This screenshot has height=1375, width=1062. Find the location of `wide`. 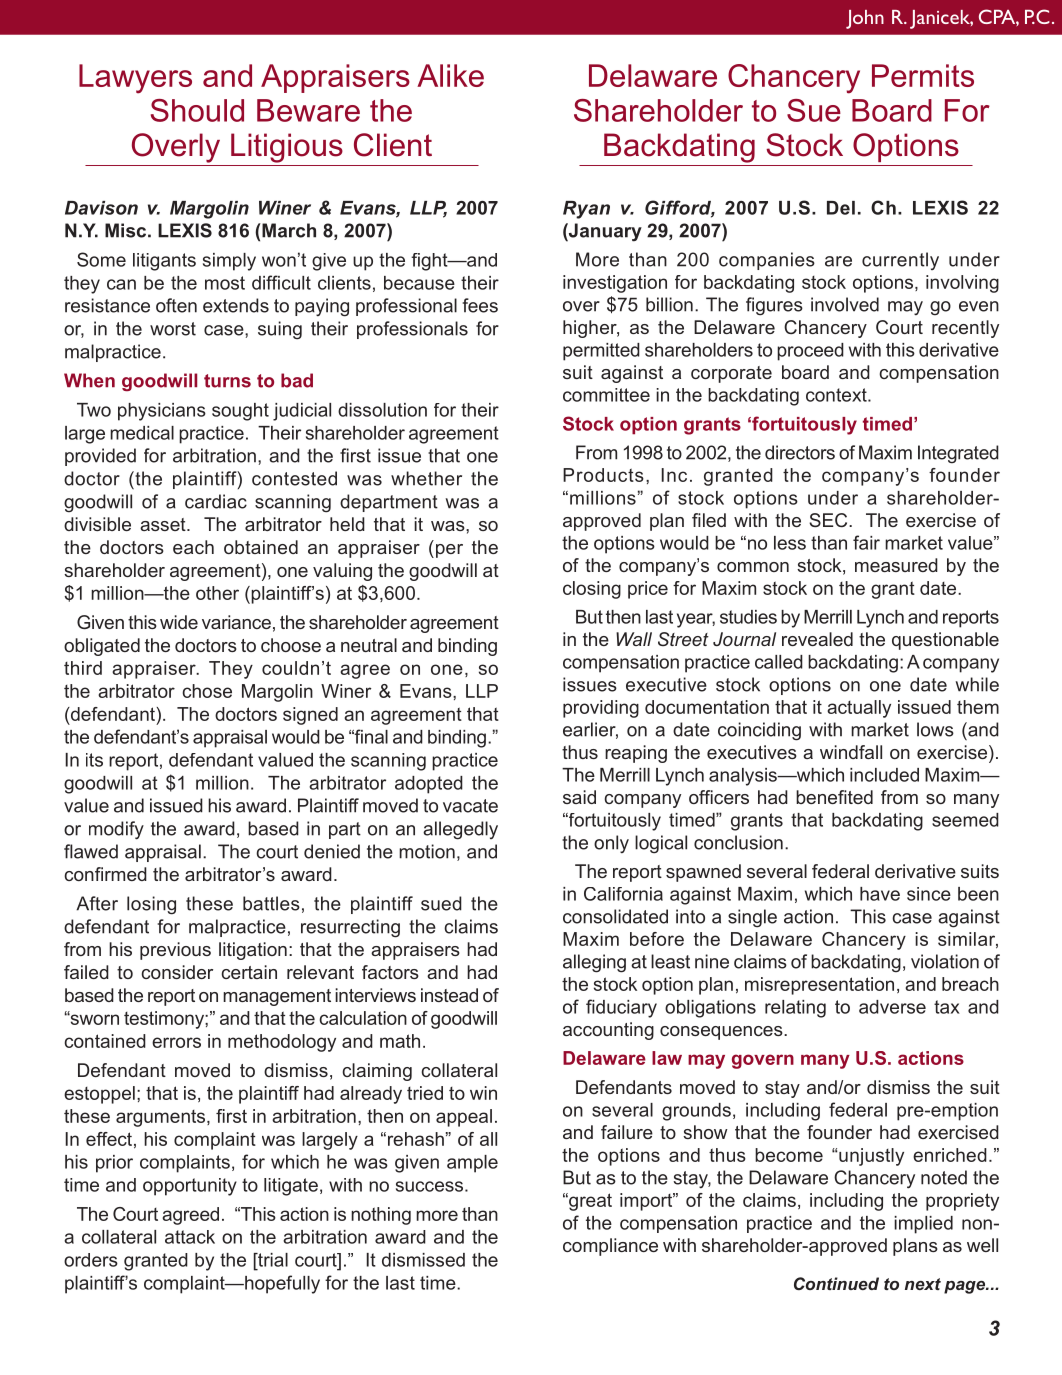

wide is located at coordinates (179, 622).
